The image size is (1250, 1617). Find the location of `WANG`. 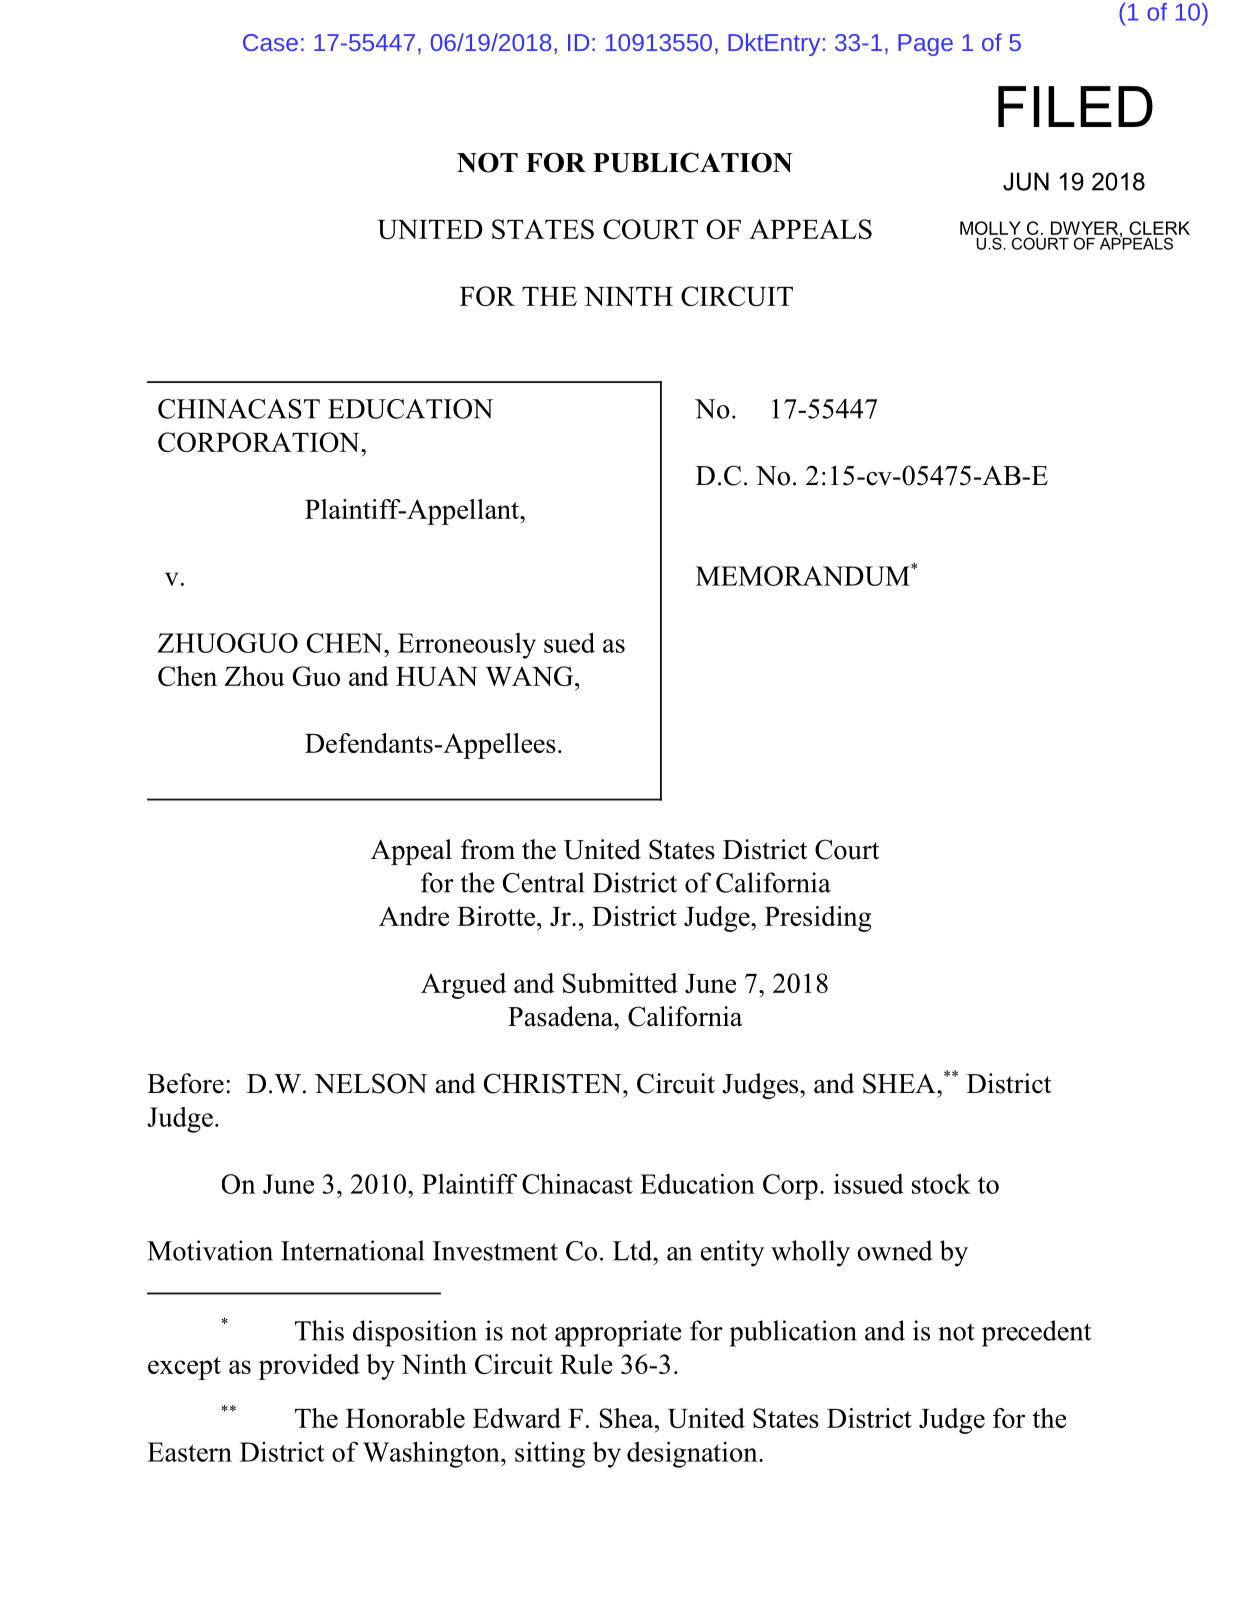

WANG is located at coordinates (531, 676).
